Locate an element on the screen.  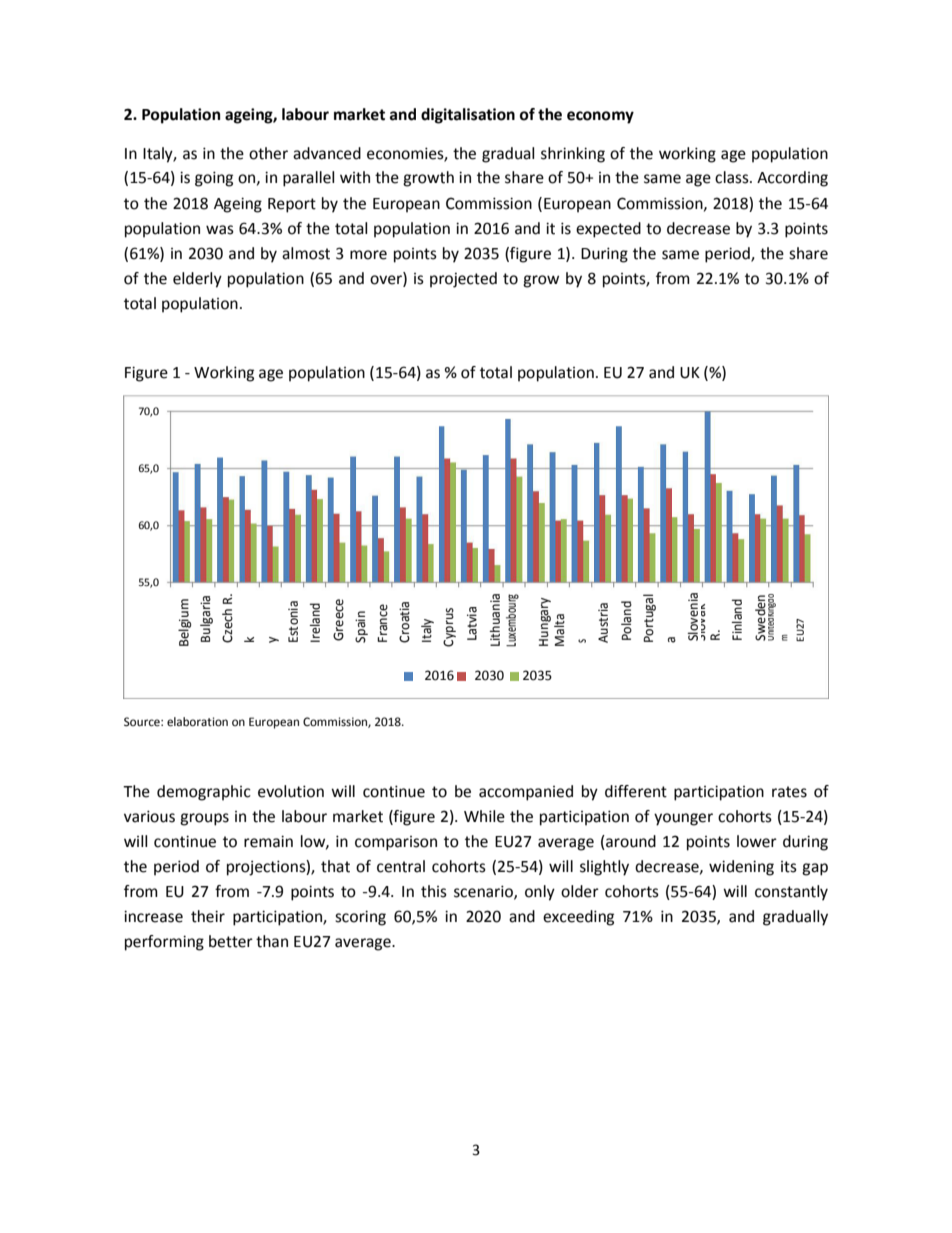
other is located at coordinates (268, 153).
